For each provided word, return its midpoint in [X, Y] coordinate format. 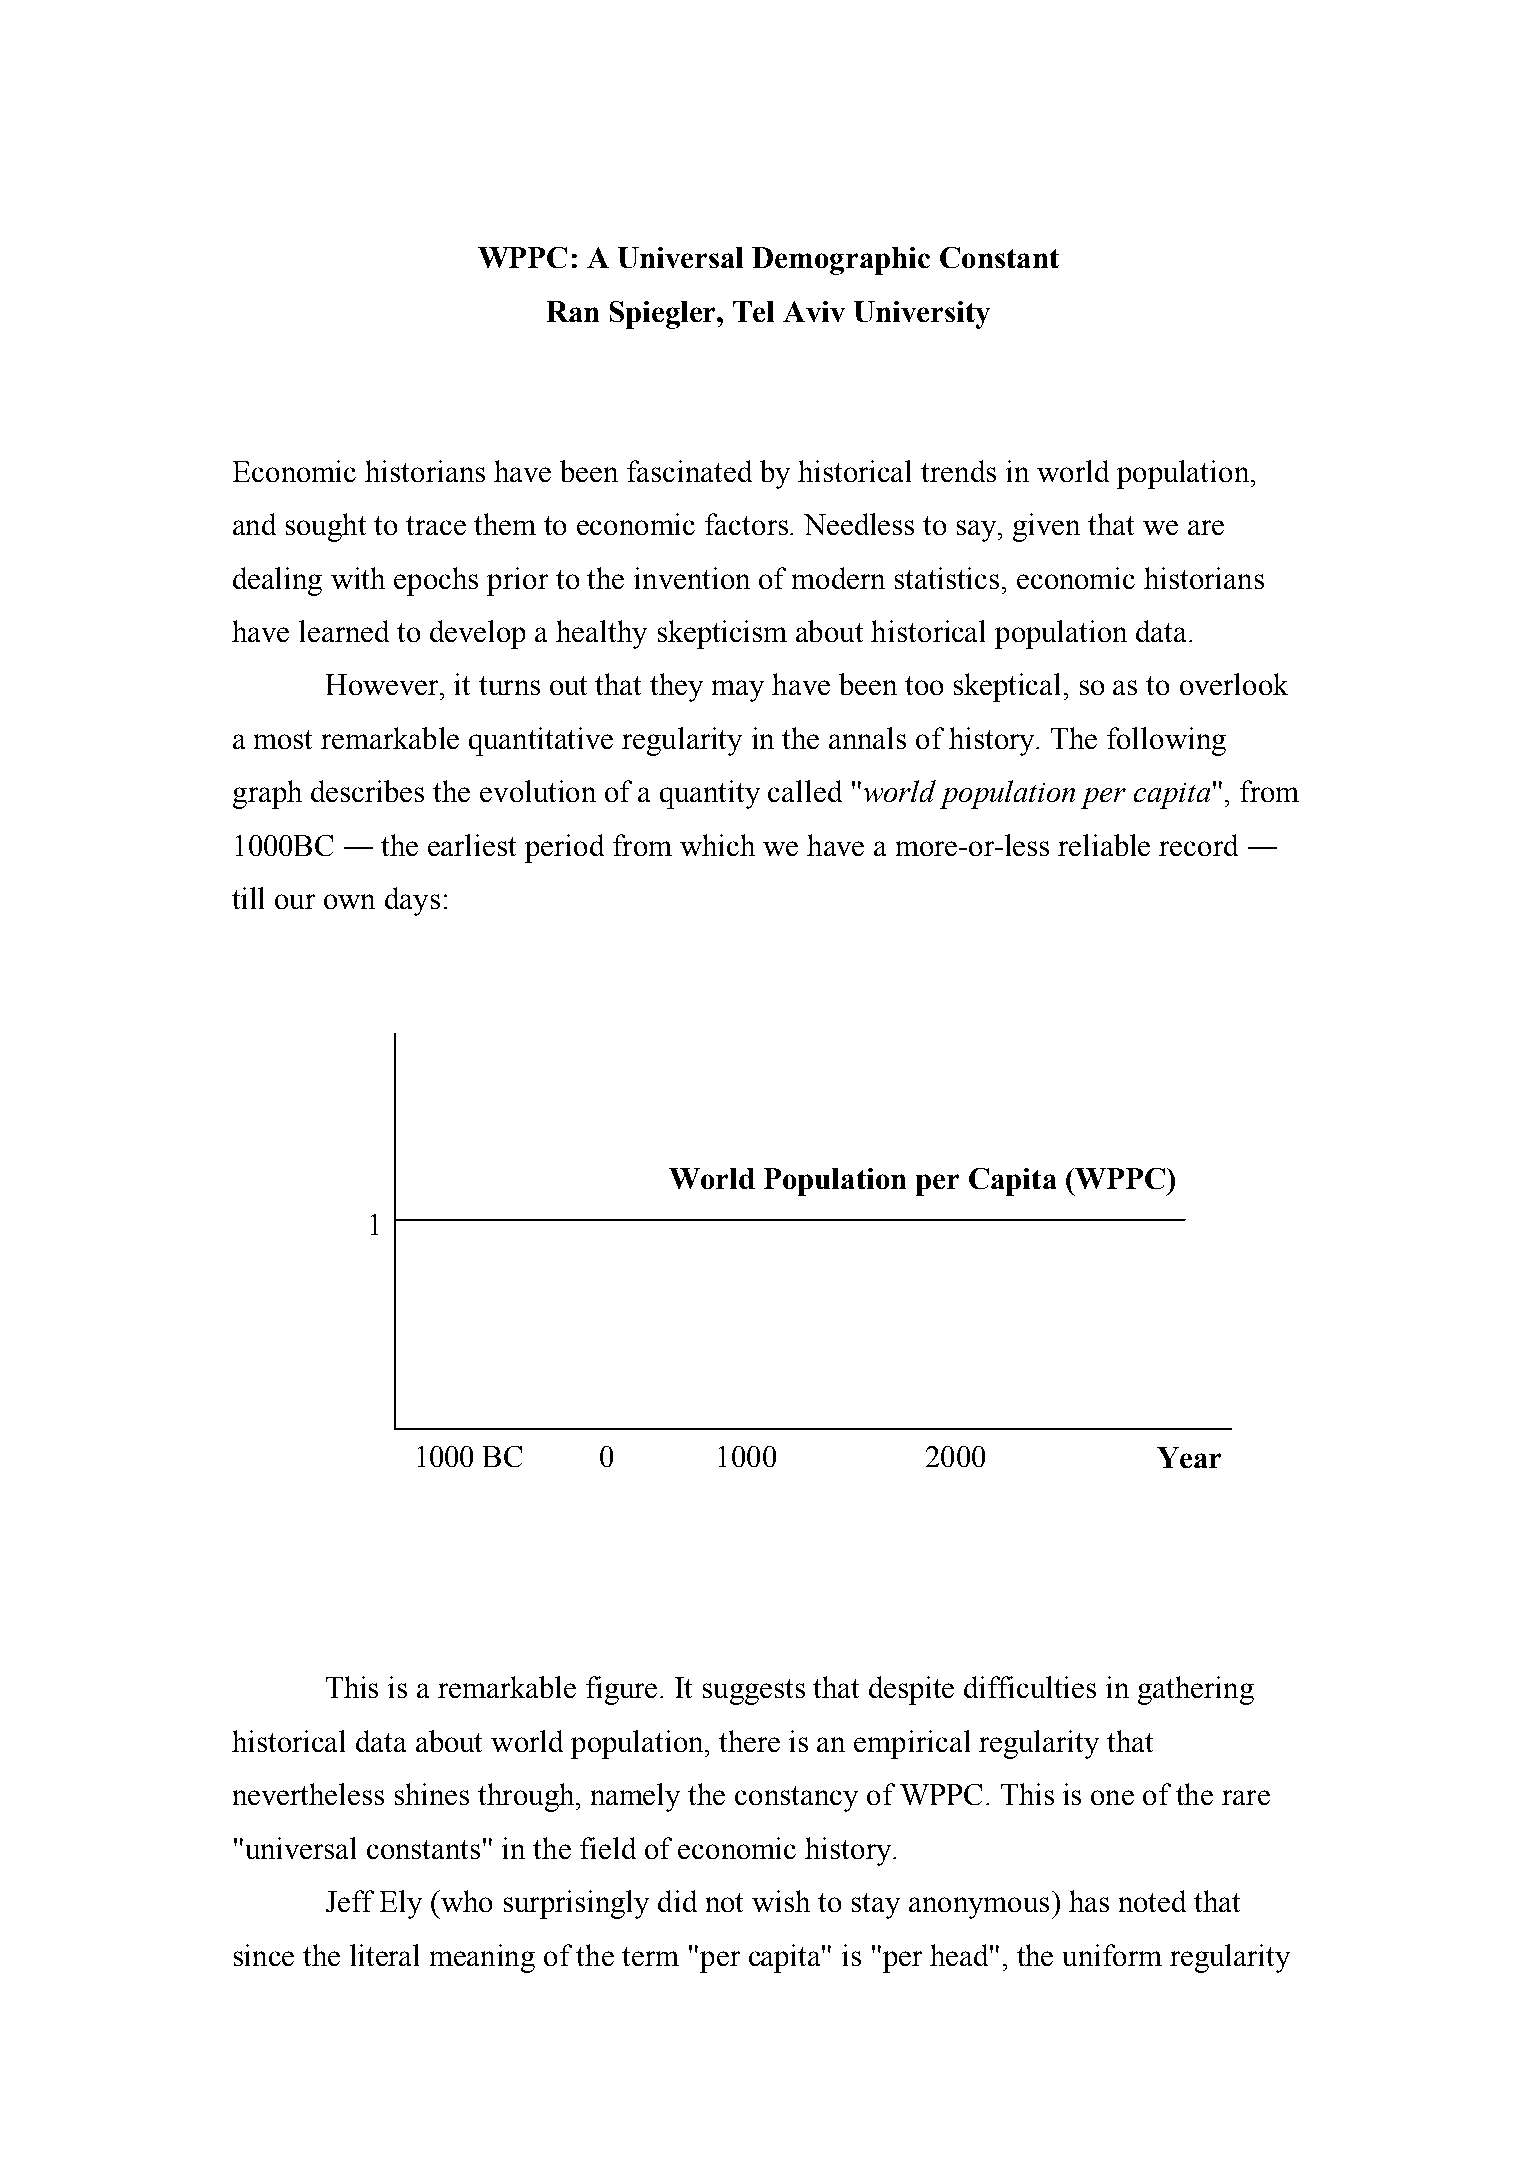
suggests [754, 1692]
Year [1189, 1457]
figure [621, 1690]
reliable [1104, 845]
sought [326, 527]
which [717, 845]
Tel [753, 311]
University [922, 315]
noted [1152, 1901]
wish [781, 1901]
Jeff [350, 1901]
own [349, 901]
